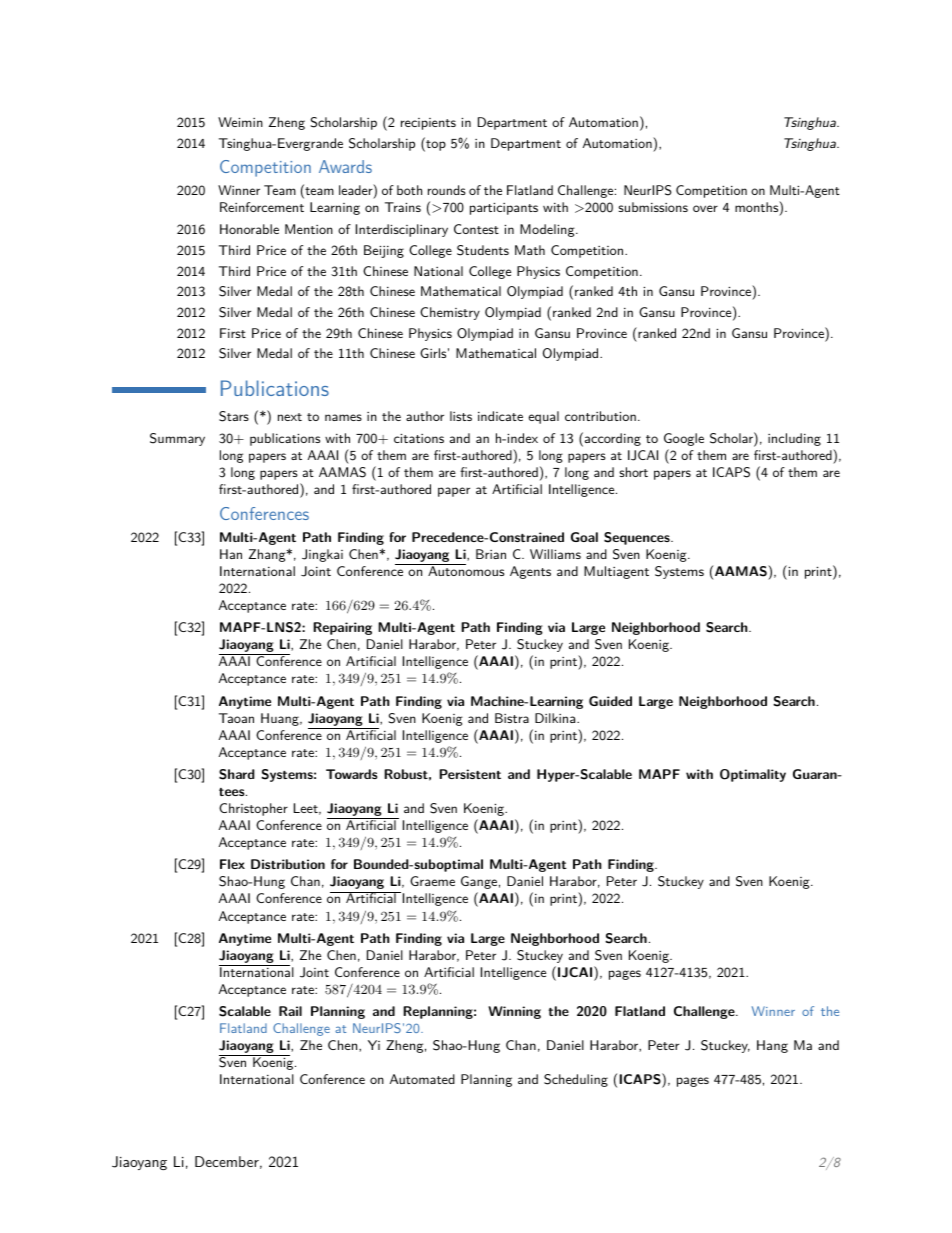  I want to click on over, so click(705, 208).
